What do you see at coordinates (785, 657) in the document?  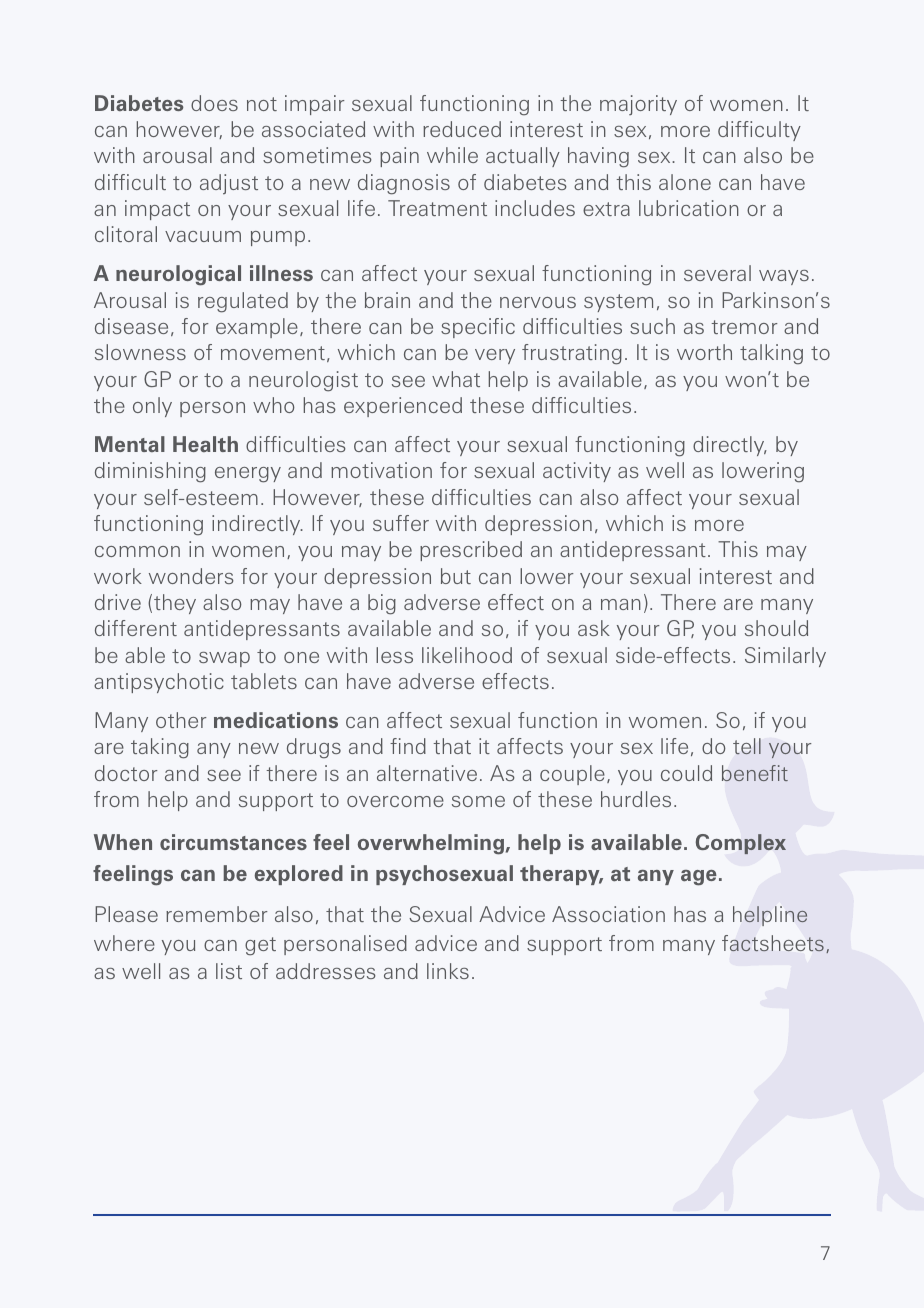 I see `Similarly` at bounding box center [785, 657].
